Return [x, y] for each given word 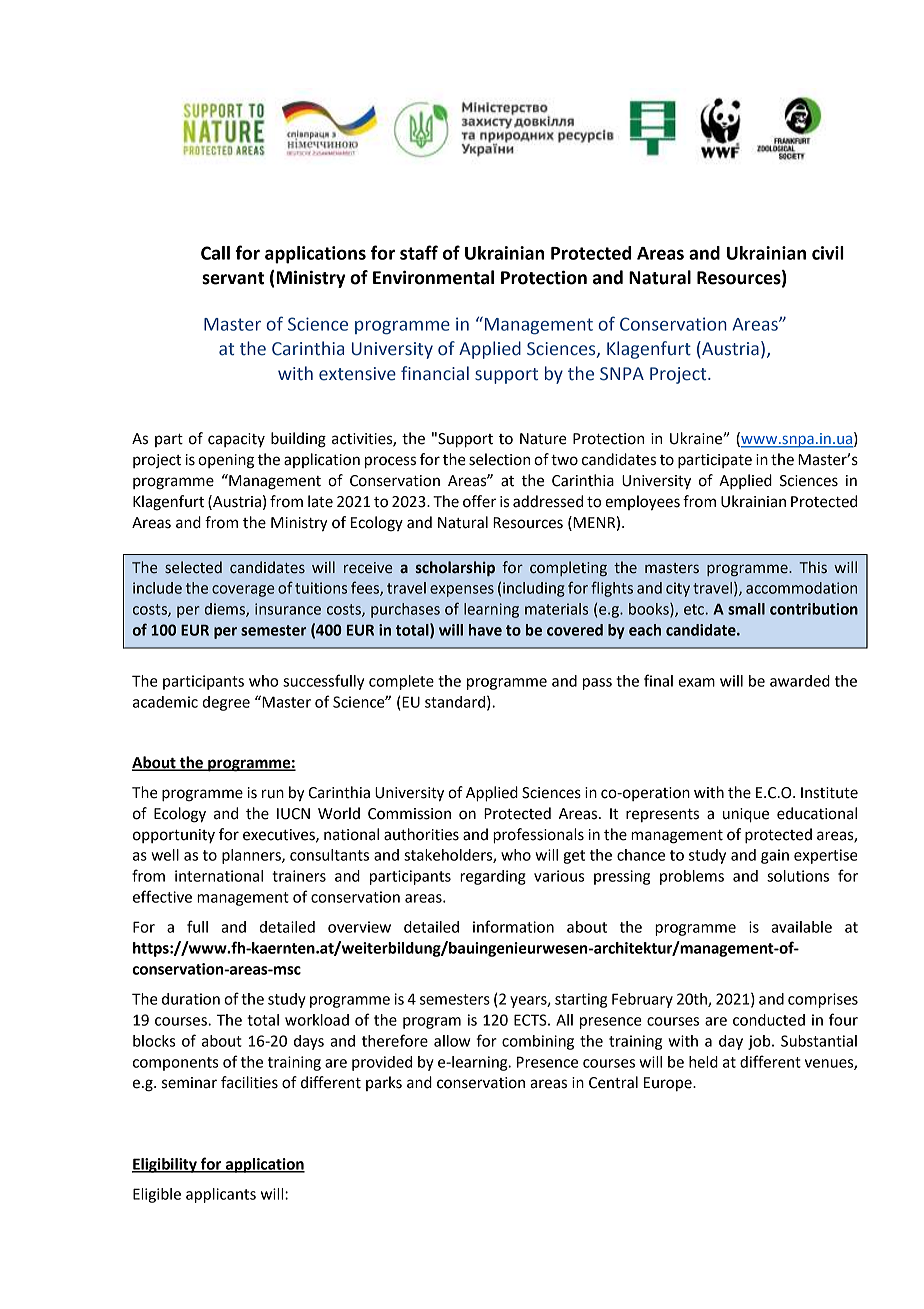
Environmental [433, 277]
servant [233, 278]
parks [384, 1083]
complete [401, 682]
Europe [669, 1084]
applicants [221, 1195]
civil [828, 253]
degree [226, 703]
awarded [800, 681]
